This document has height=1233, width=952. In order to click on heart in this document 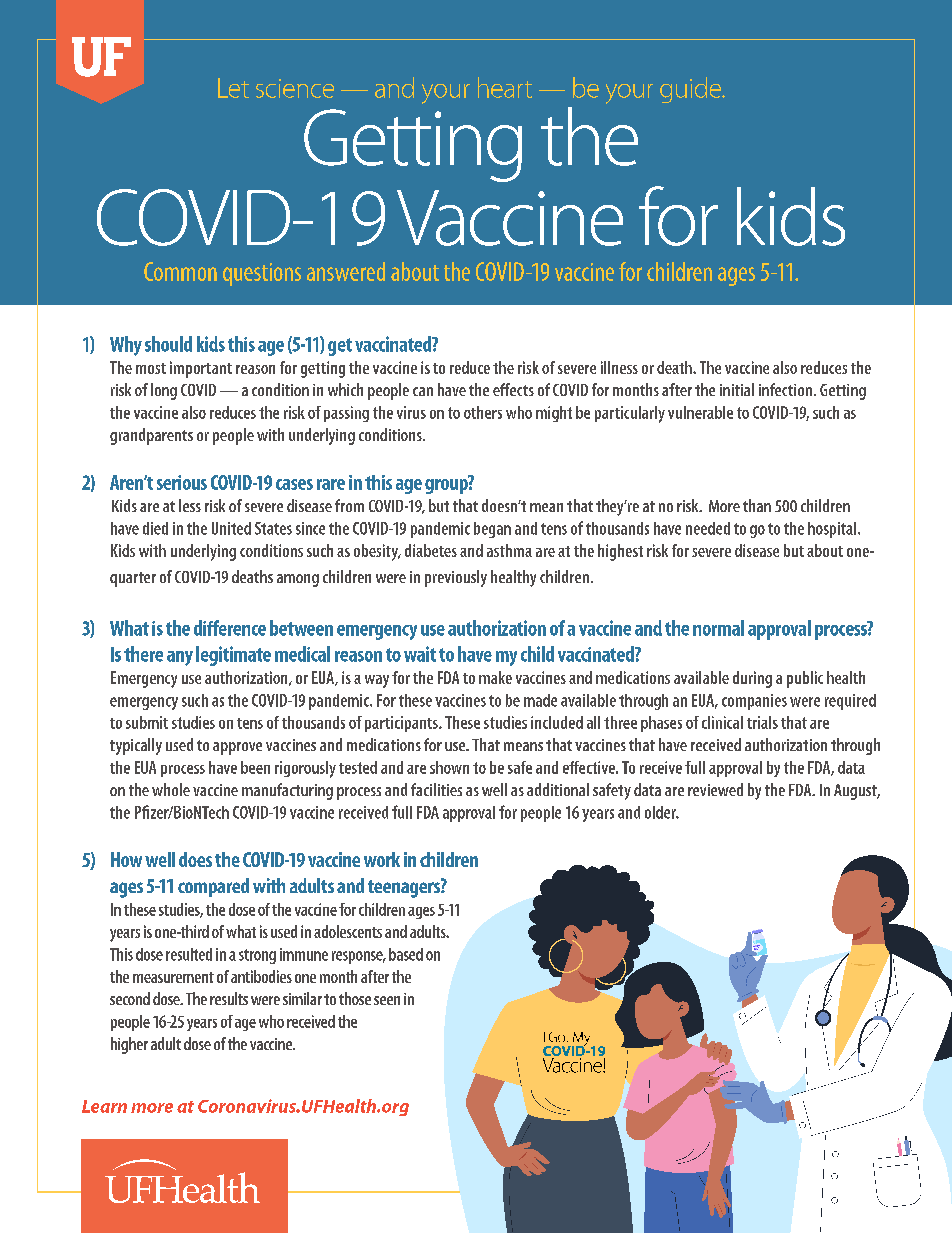, I will do `click(505, 87)`.
